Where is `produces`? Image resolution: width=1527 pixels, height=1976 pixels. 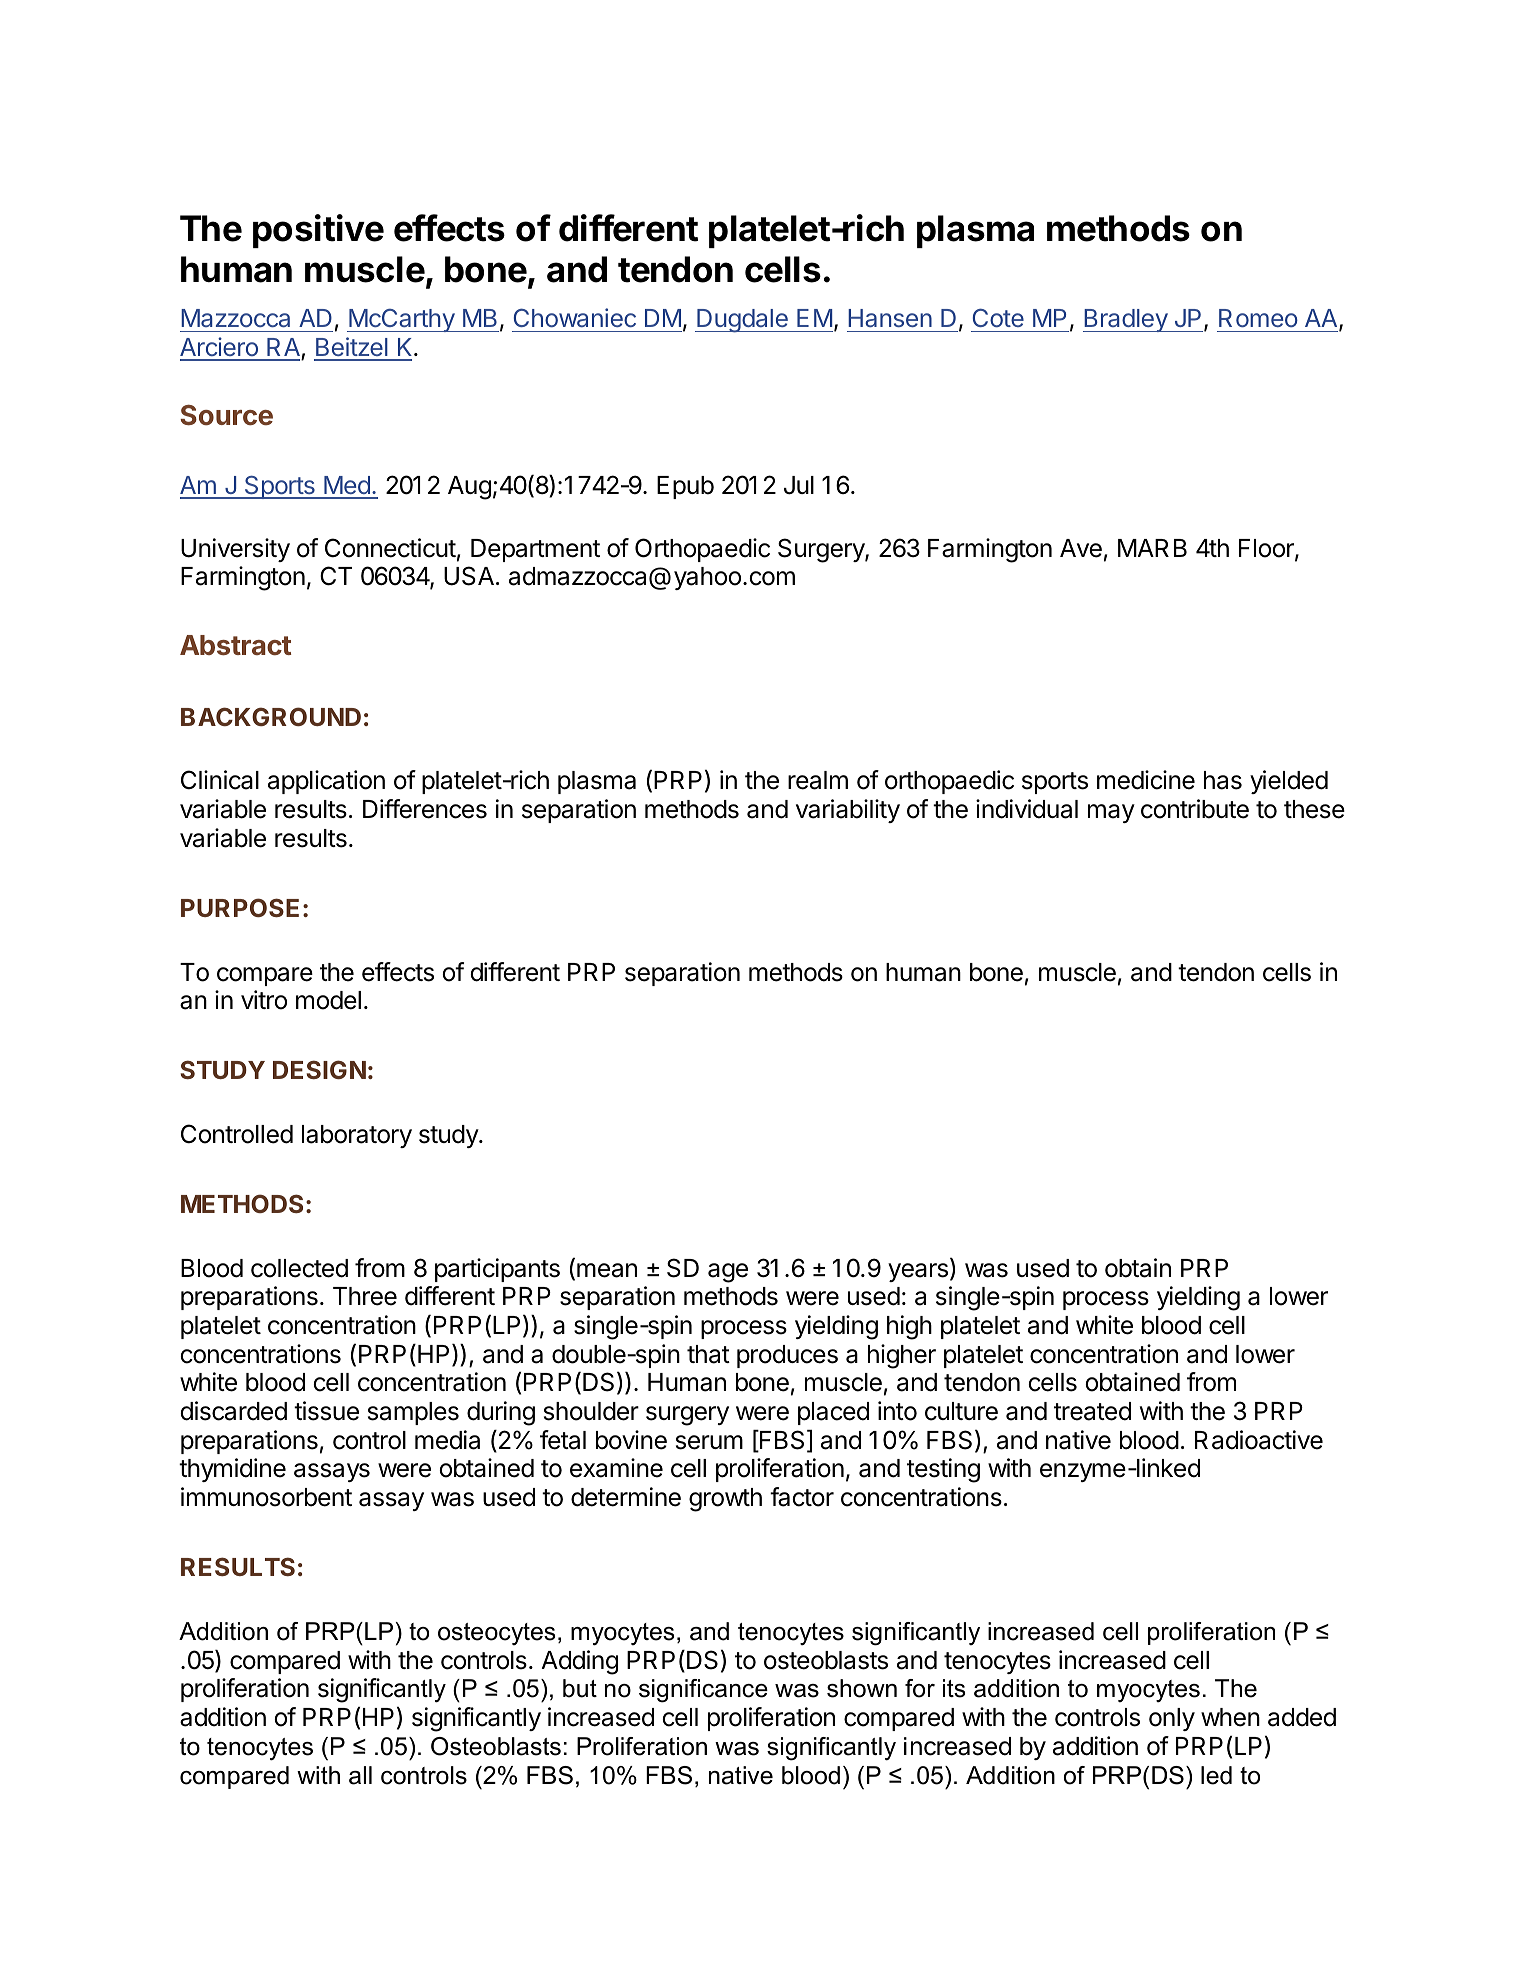
produces is located at coordinates (787, 1356).
